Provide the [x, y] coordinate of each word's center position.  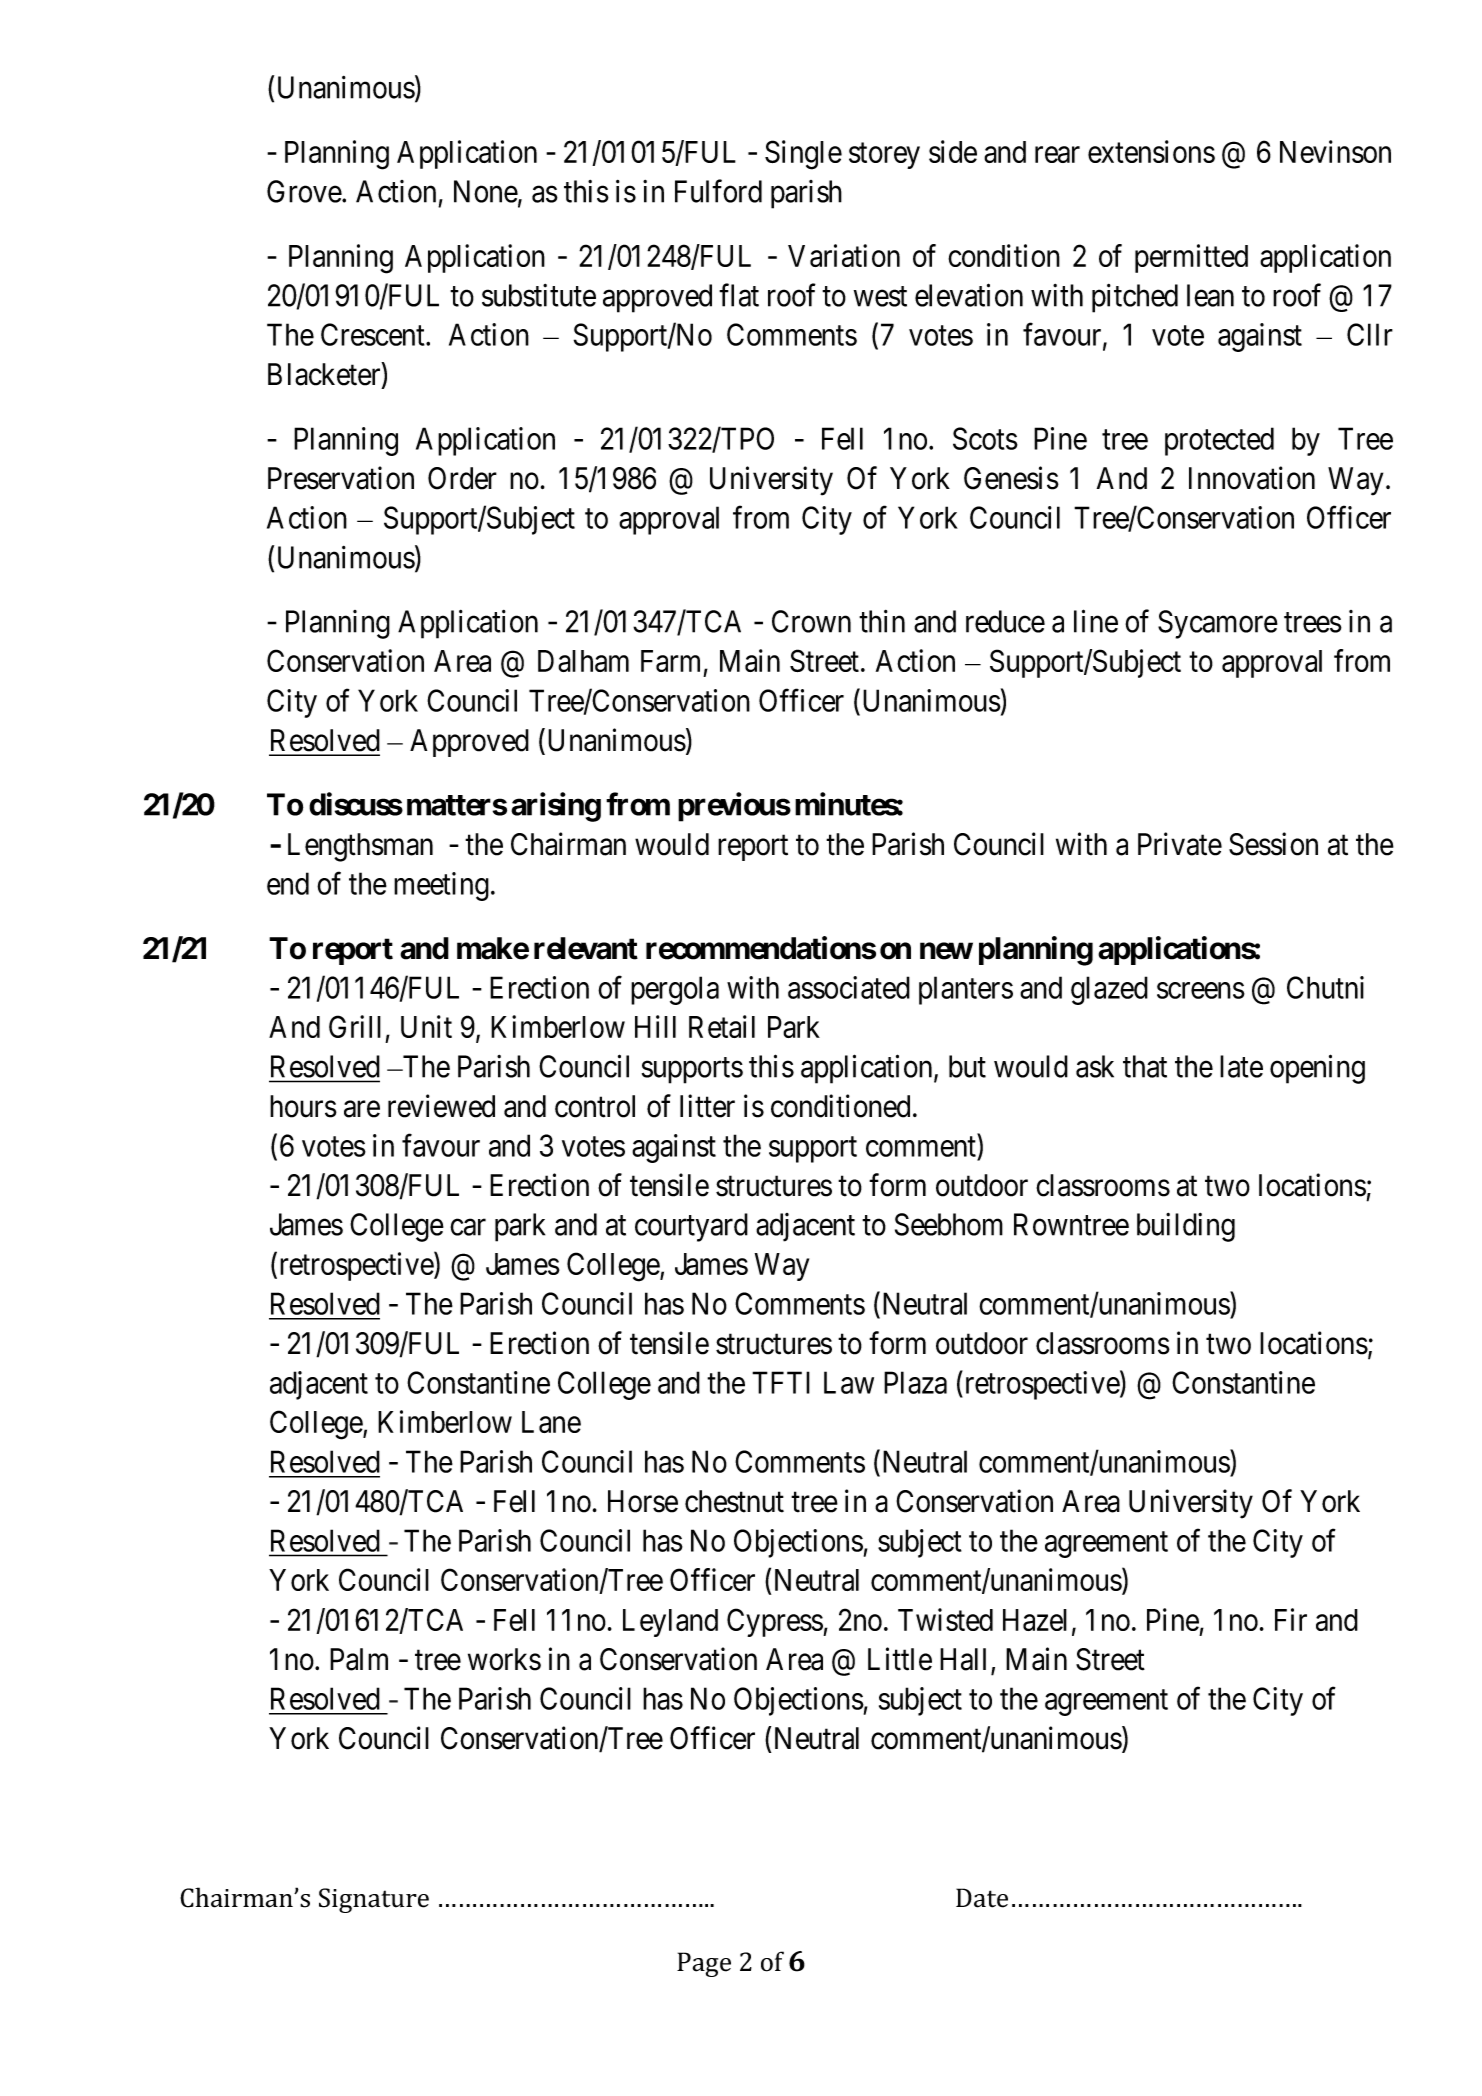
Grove [305, 191]
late [1241, 1066]
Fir [1291, 1619]
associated [849, 987]
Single [803, 155]
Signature [374, 1900]
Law [849, 1382]
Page [704, 1964]
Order [462, 478]
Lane [551, 1422]
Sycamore [1218, 624]
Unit [426, 1026]
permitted [1191, 258]
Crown [811, 621]
